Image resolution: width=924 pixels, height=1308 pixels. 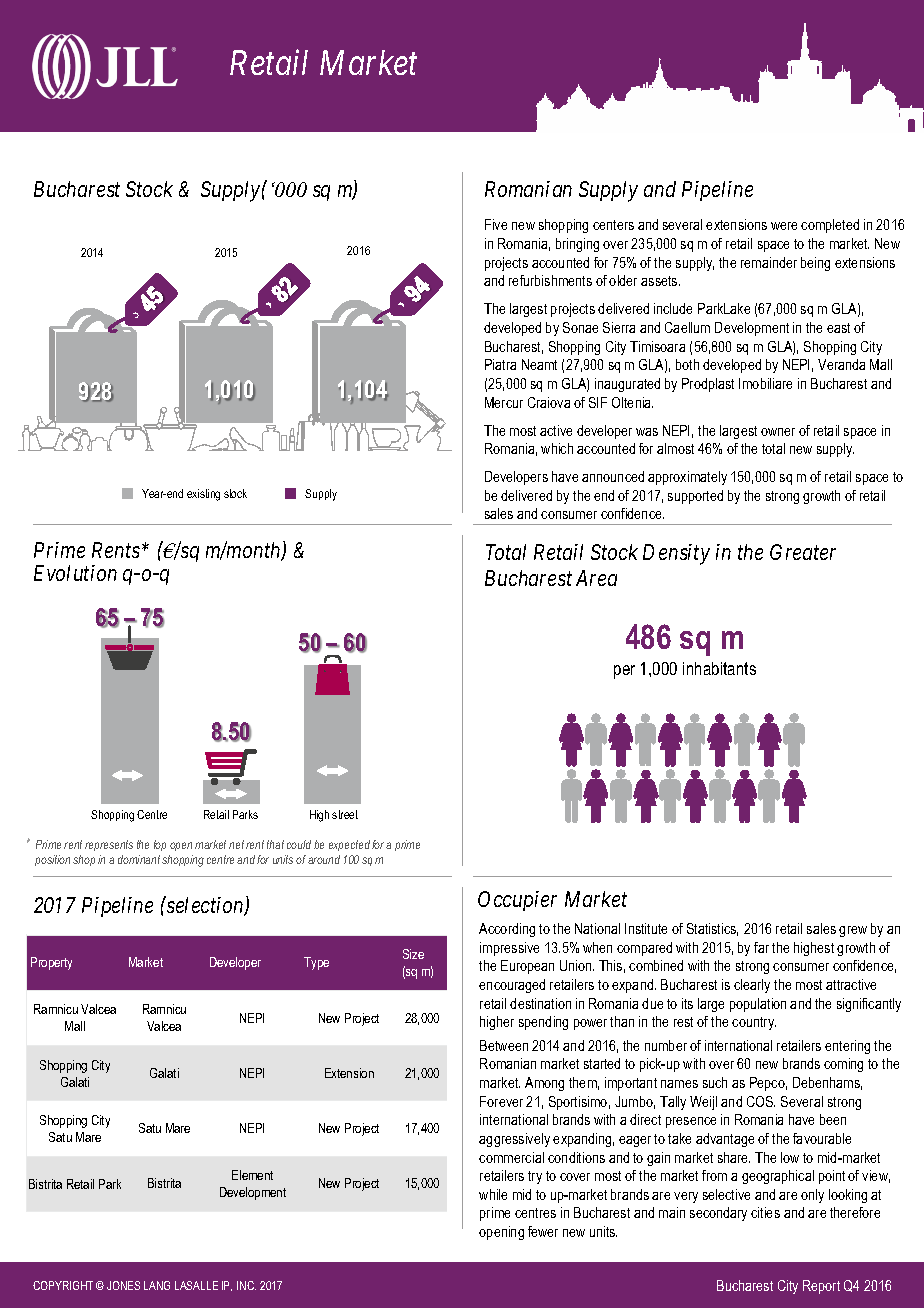 What do you see at coordinates (157, 1285) in the screenshot?
I see `LANG` at bounding box center [157, 1285].
